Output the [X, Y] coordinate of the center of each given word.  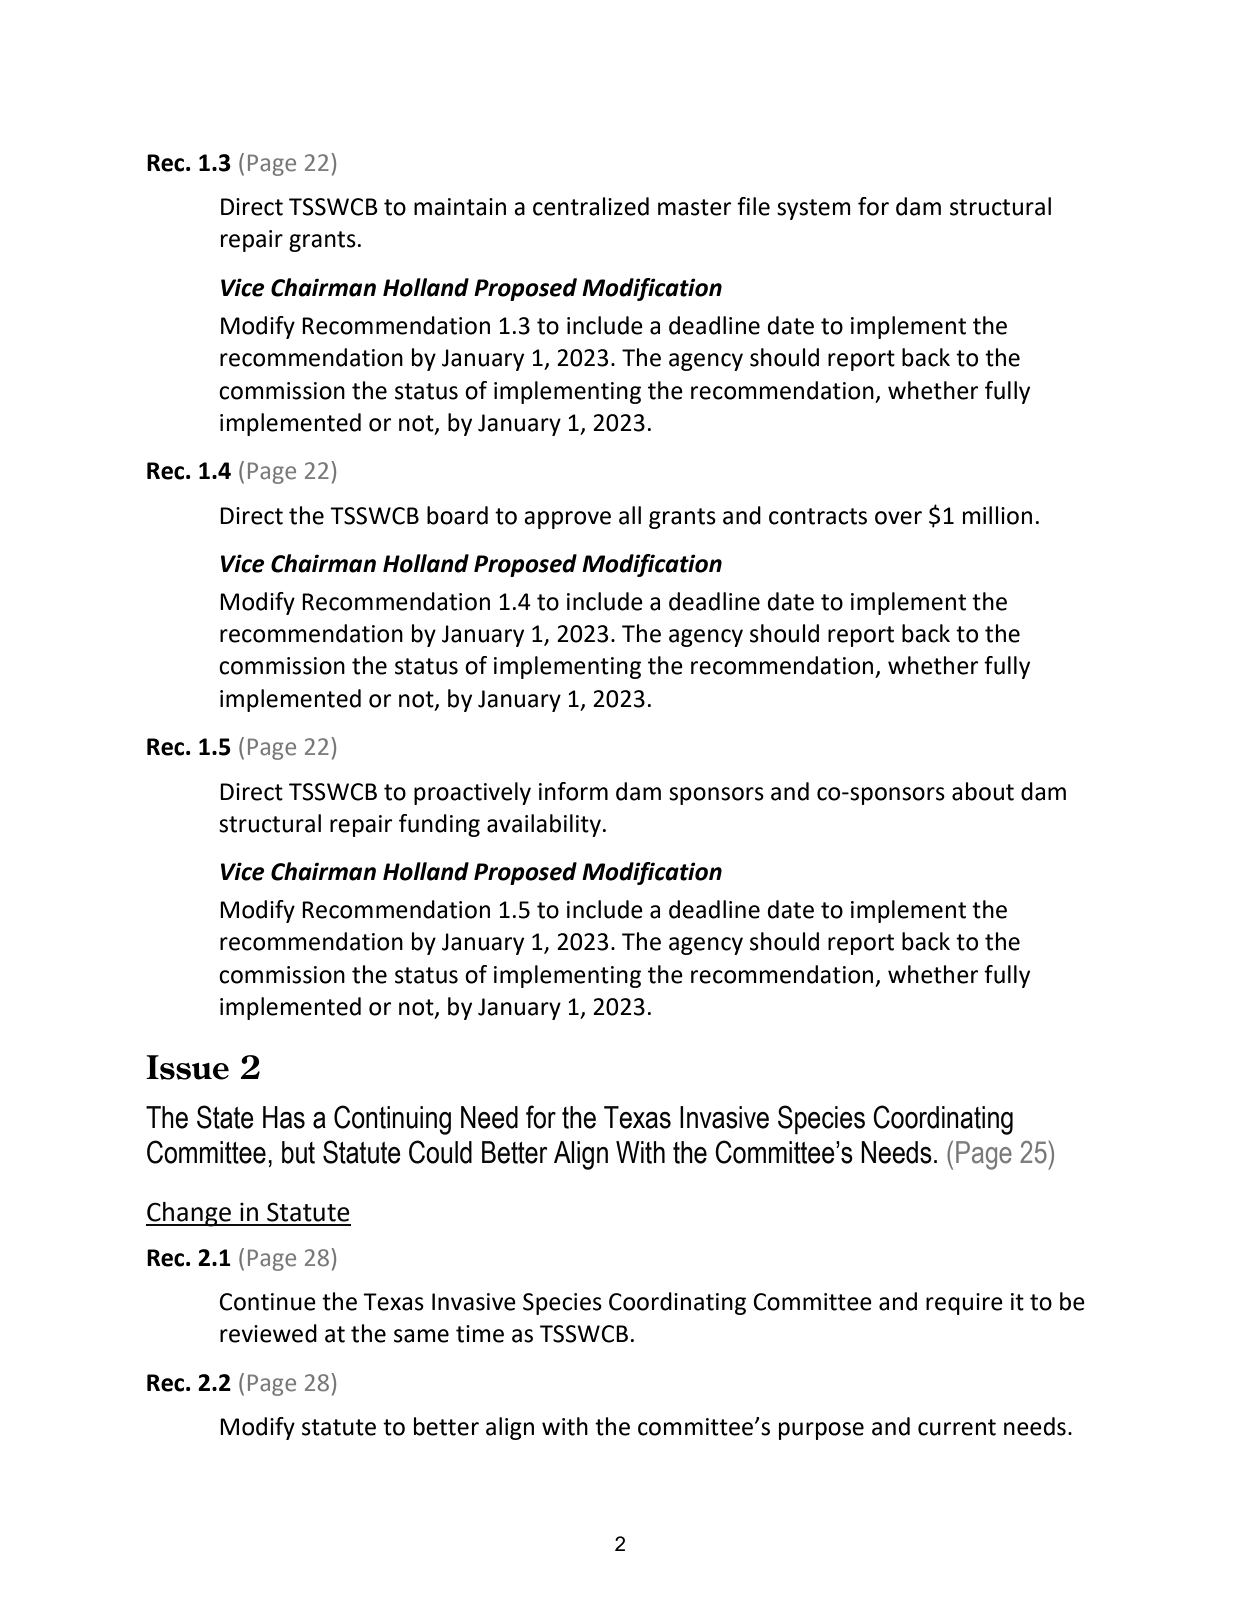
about [983, 791]
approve [567, 520]
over [898, 518]
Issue [187, 1067]
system [814, 209]
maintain [460, 207]
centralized [591, 206]
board [457, 515]
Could [440, 1152]
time [480, 1334]
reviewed [268, 1333]
